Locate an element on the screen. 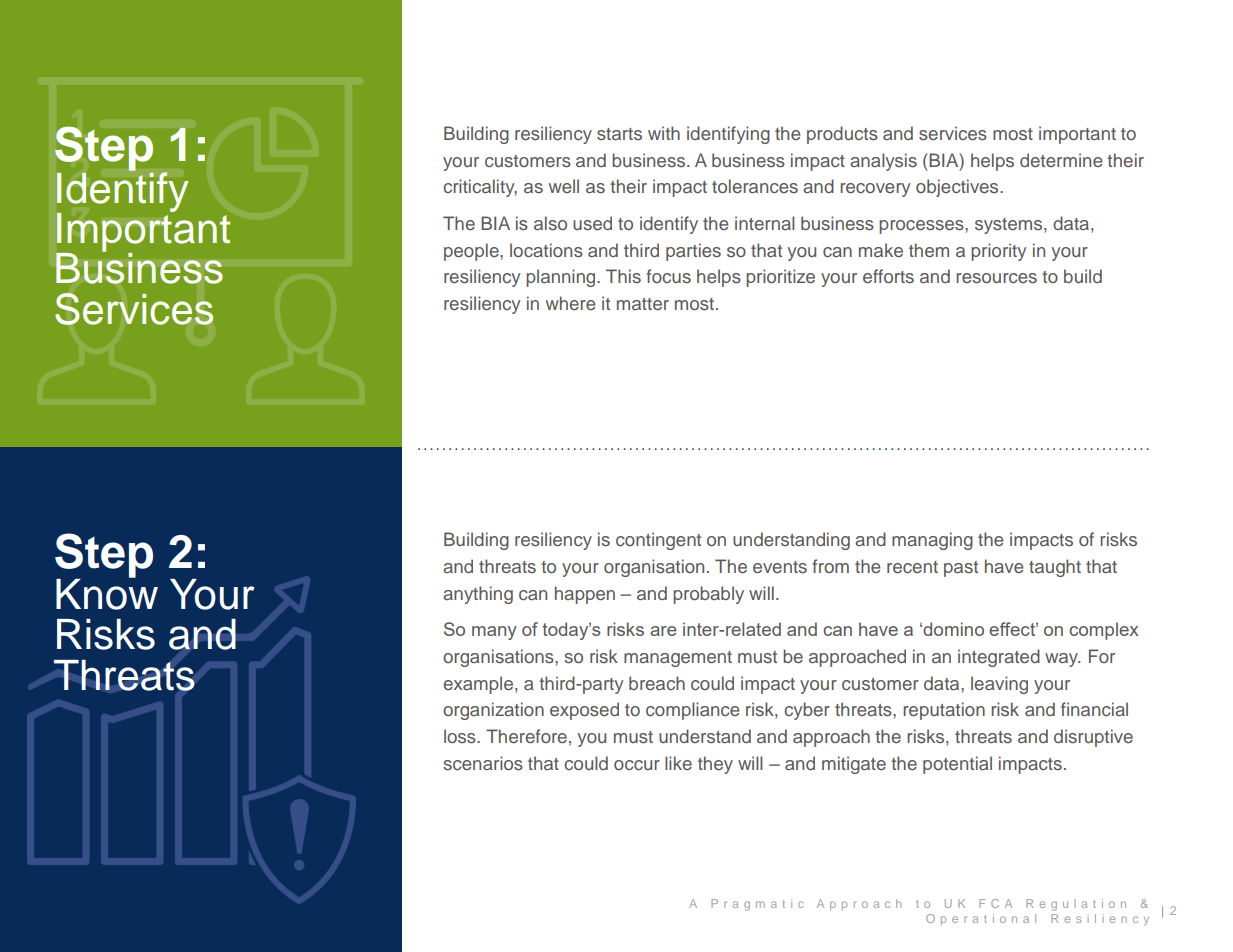 The height and width of the screenshot is (952, 1233). people is located at coordinates (472, 252).
